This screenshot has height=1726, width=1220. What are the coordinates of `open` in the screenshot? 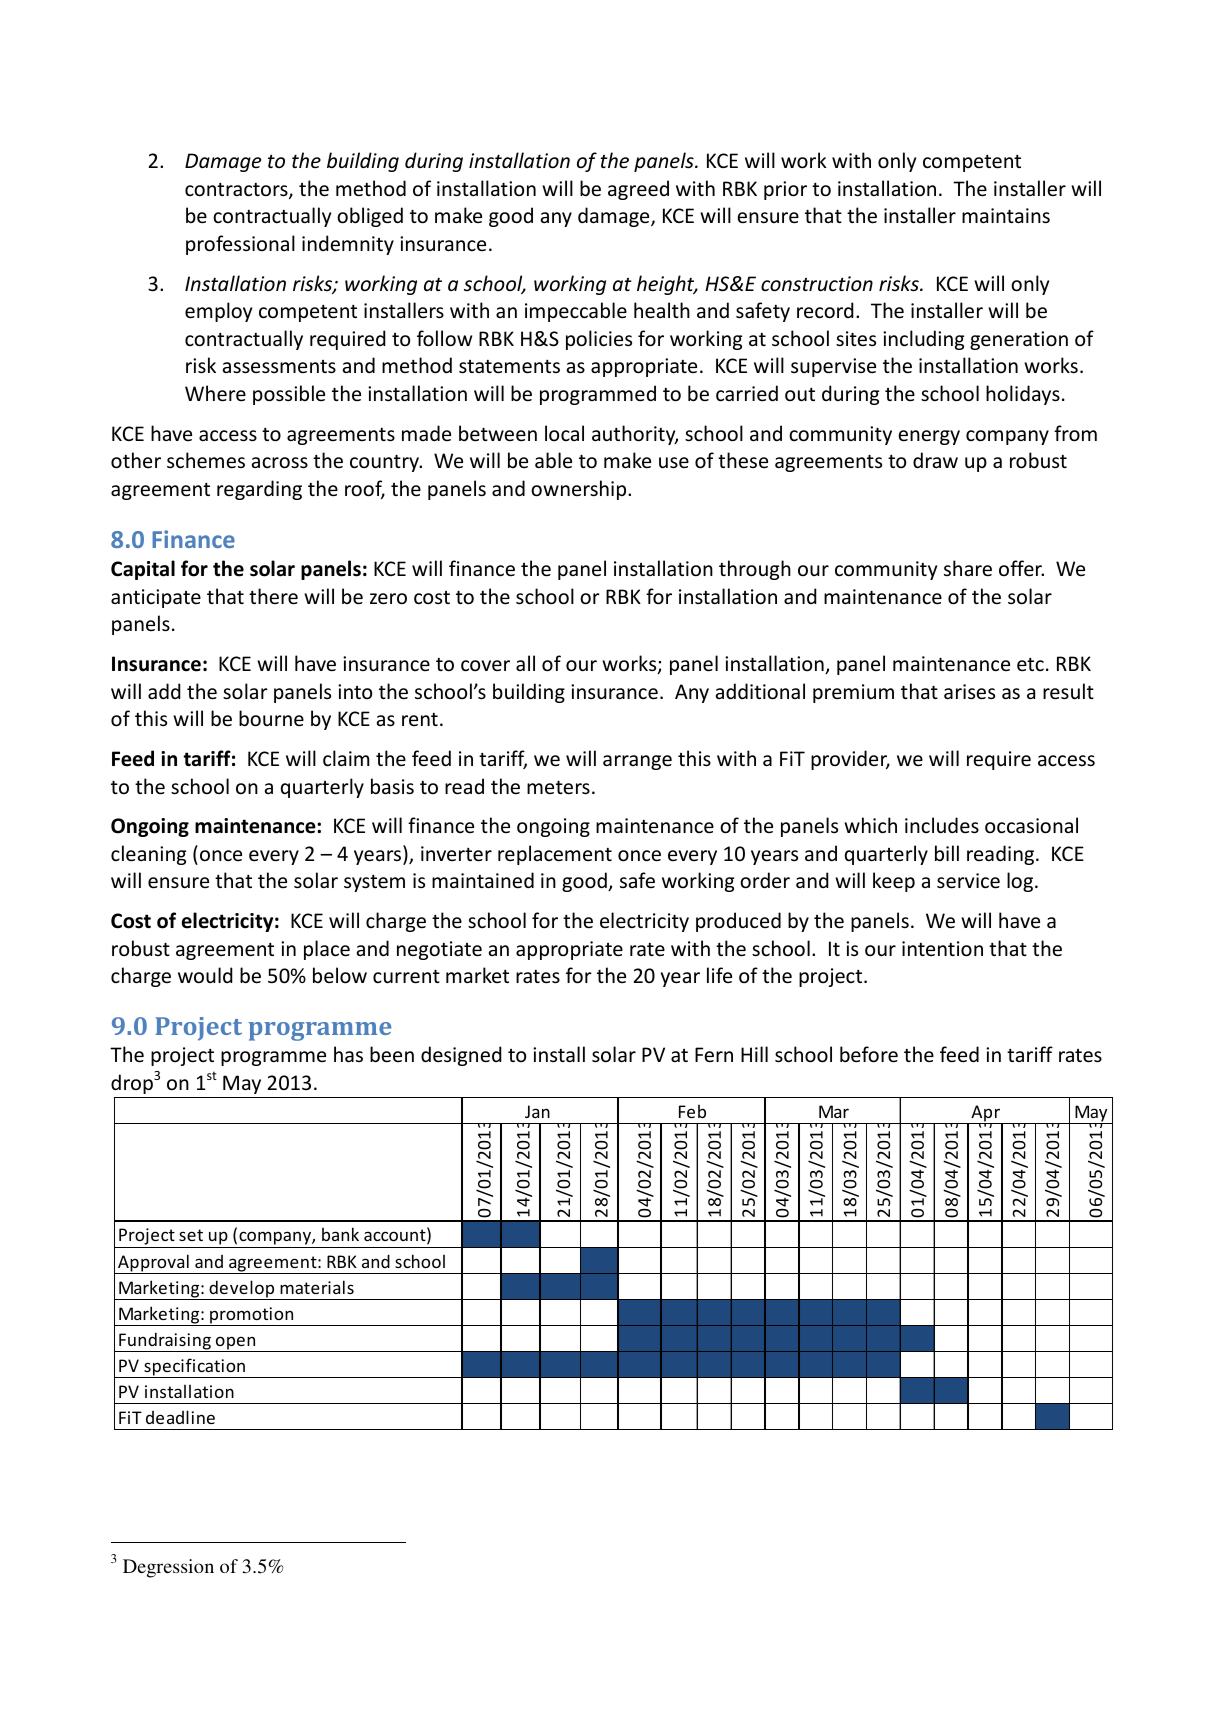 It's located at (236, 1344).
